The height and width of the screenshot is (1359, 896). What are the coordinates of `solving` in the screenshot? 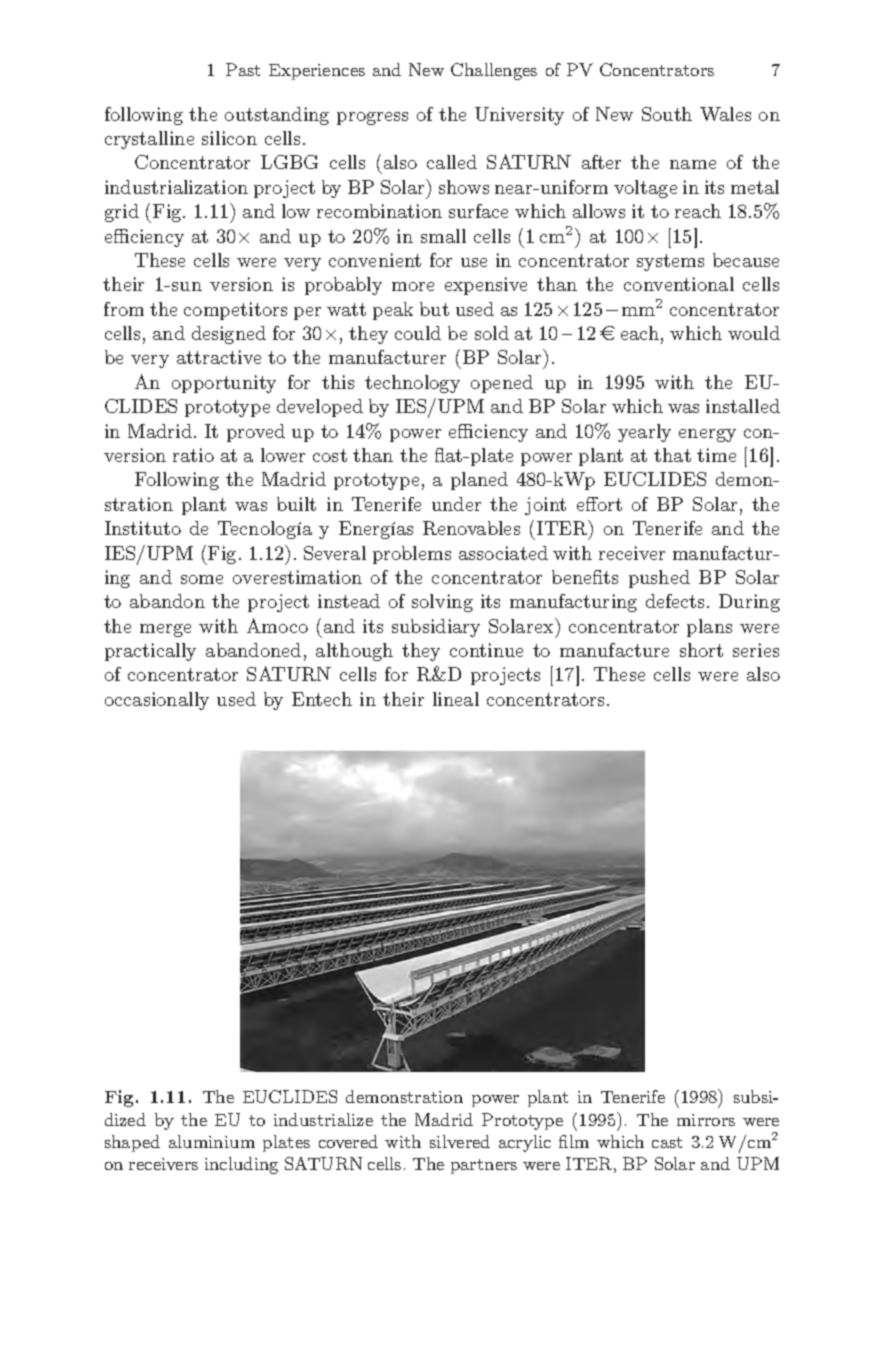 It's located at (442, 603).
